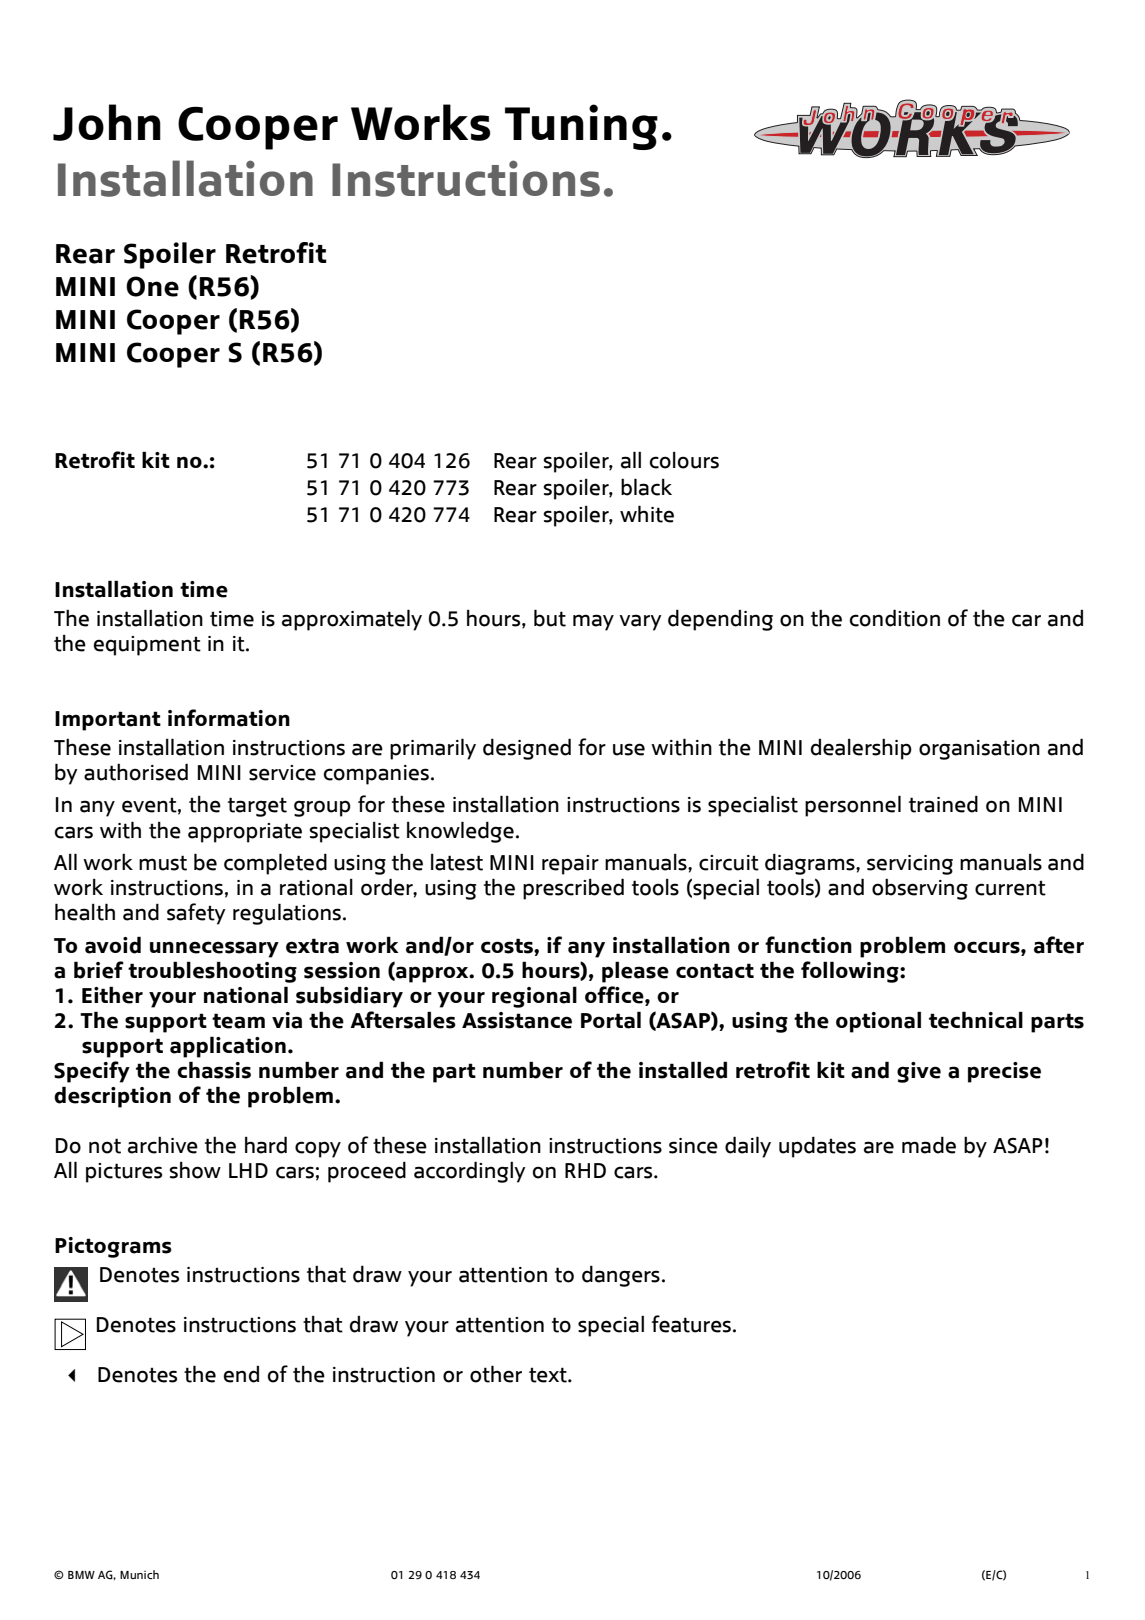  What do you see at coordinates (107, 122) in the screenshot?
I see `John` at bounding box center [107, 122].
